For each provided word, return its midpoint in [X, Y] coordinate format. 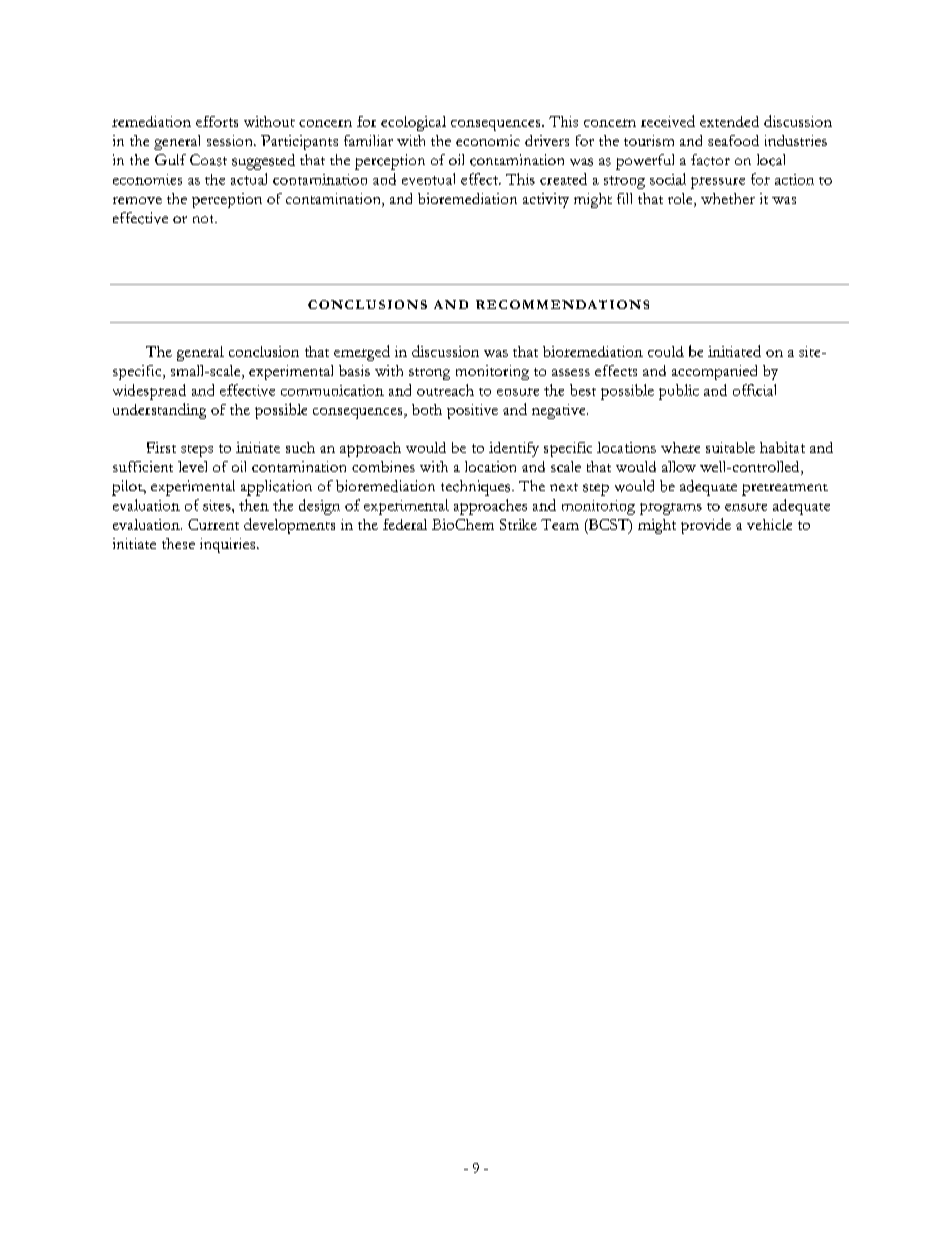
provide [706, 526]
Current [213, 524]
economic [488, 140]
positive [472, 411]
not [205, 219]
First [161, 447]
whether [728, 198]
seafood [733, 140]
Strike [518, 524]
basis [354, 370]
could [666, 351]
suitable [730, 447]
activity [546, 200]
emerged [362, 353]
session [231, 140]
